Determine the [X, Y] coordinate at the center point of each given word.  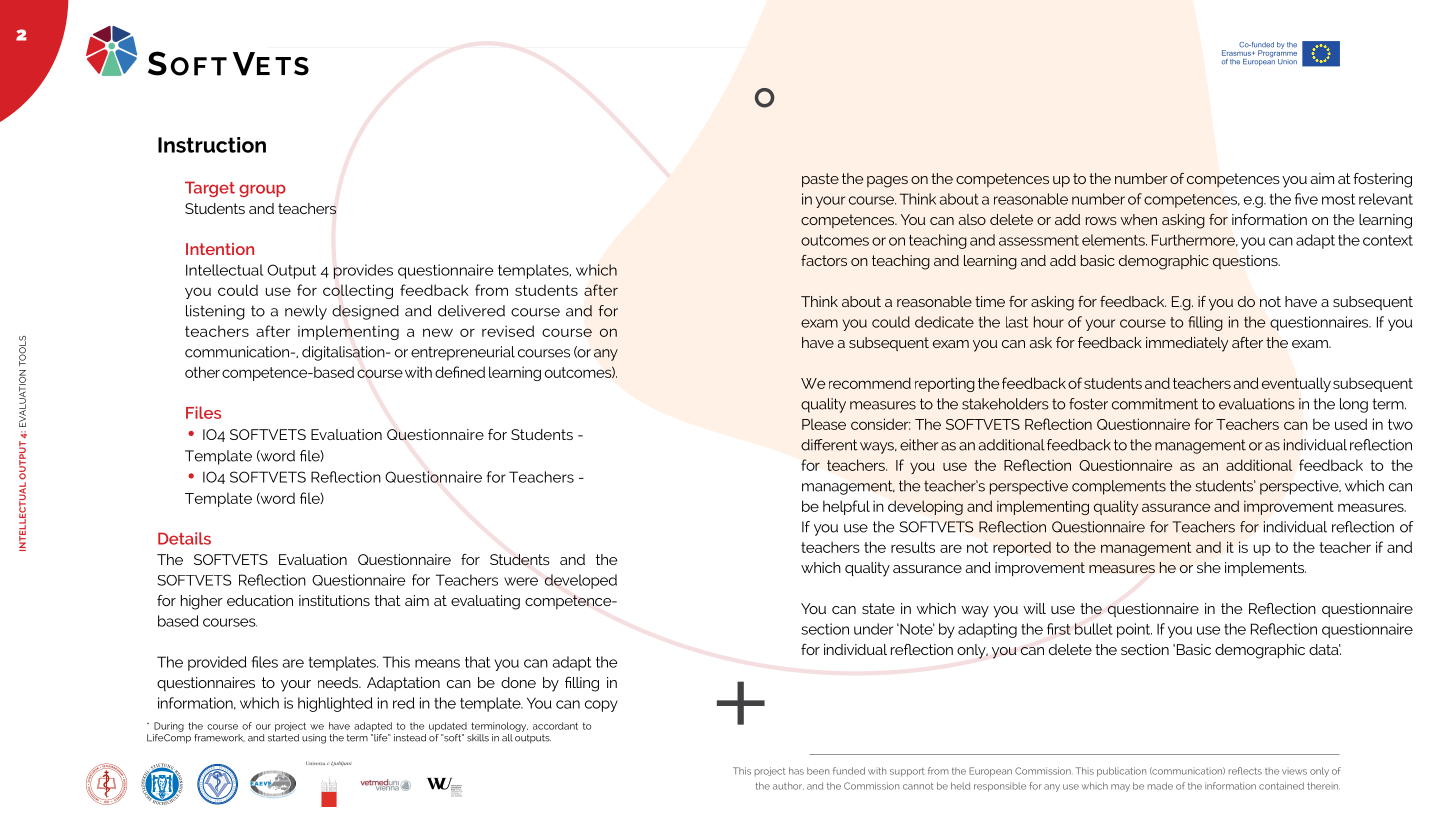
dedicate [944, 322]
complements [1119, 487]
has [796, 771]
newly [306, 312]
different [829, 445]
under [873, 629]
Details [184, 538]
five [1306, 199]
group [262, 190]
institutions [334, 600]
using [314, 739]
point [1134, 630]
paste [820, 180]
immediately [1187, 344]
